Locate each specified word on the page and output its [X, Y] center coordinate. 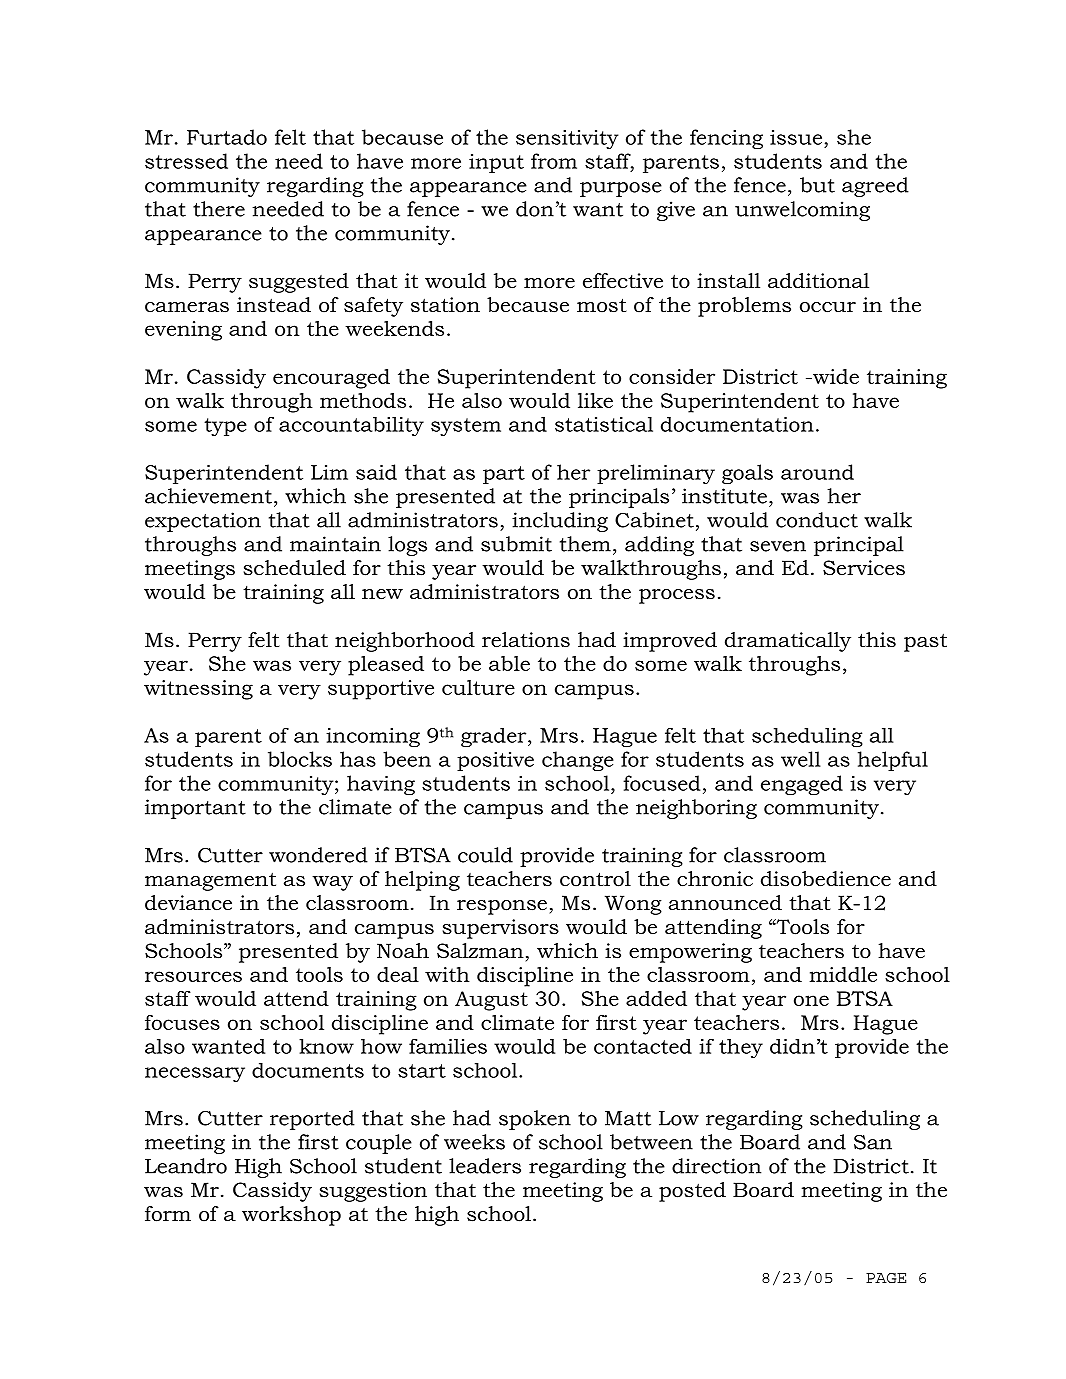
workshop [291, 1216]
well [801, 759]
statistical [604, 424]
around [817, 472]
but [817, 185]
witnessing [198, 690]
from [554, 161]
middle [843, 974]
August [491, 1001]
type [225, 427]
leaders [485, 1166]
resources [193, 976]
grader [495, 737]
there [219, 209]
